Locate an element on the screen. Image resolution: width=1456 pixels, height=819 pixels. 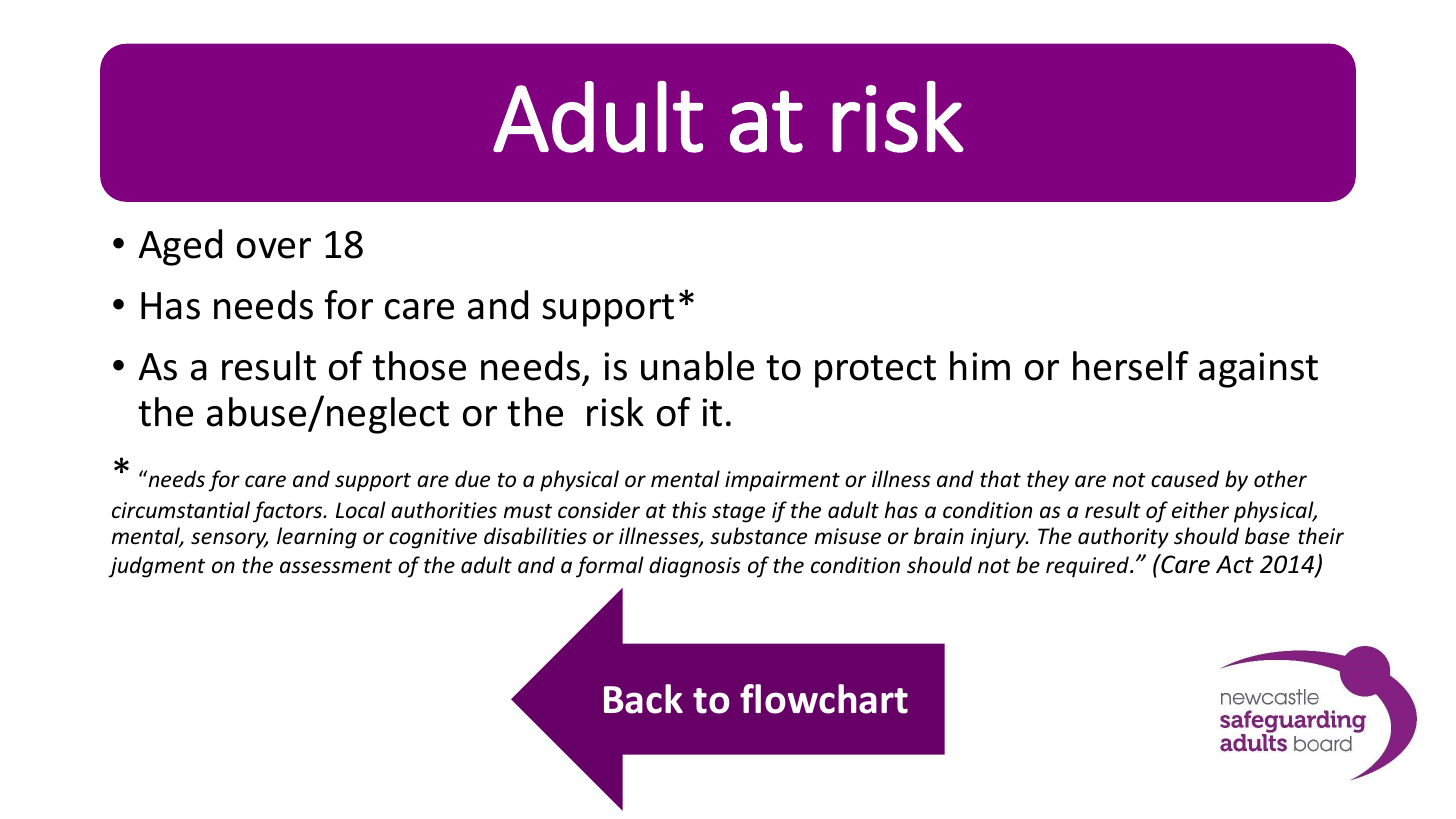
against is located at coordinates (1258, 370).
